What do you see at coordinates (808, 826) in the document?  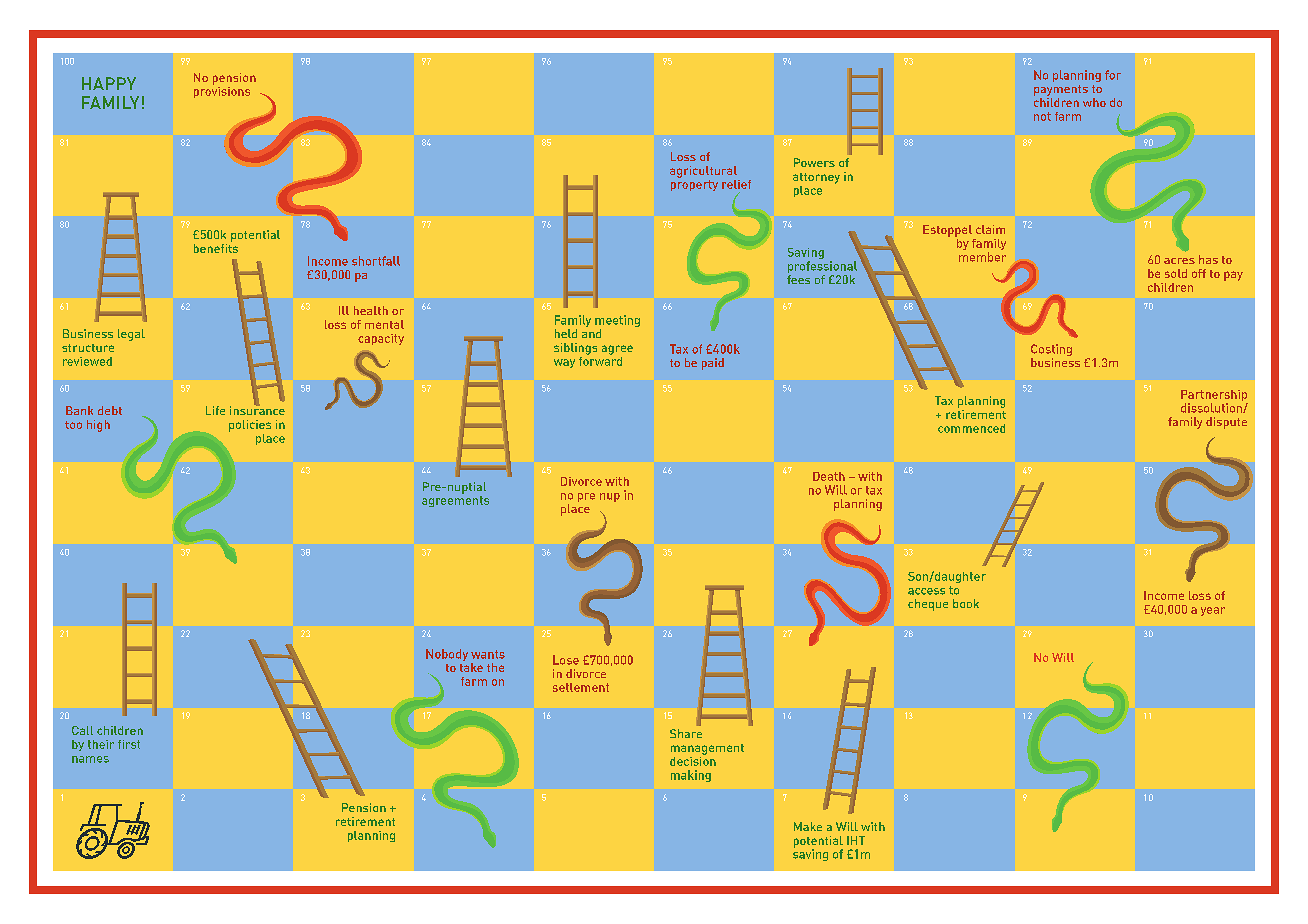 I see `Make` at bounding box center [808, 826].
